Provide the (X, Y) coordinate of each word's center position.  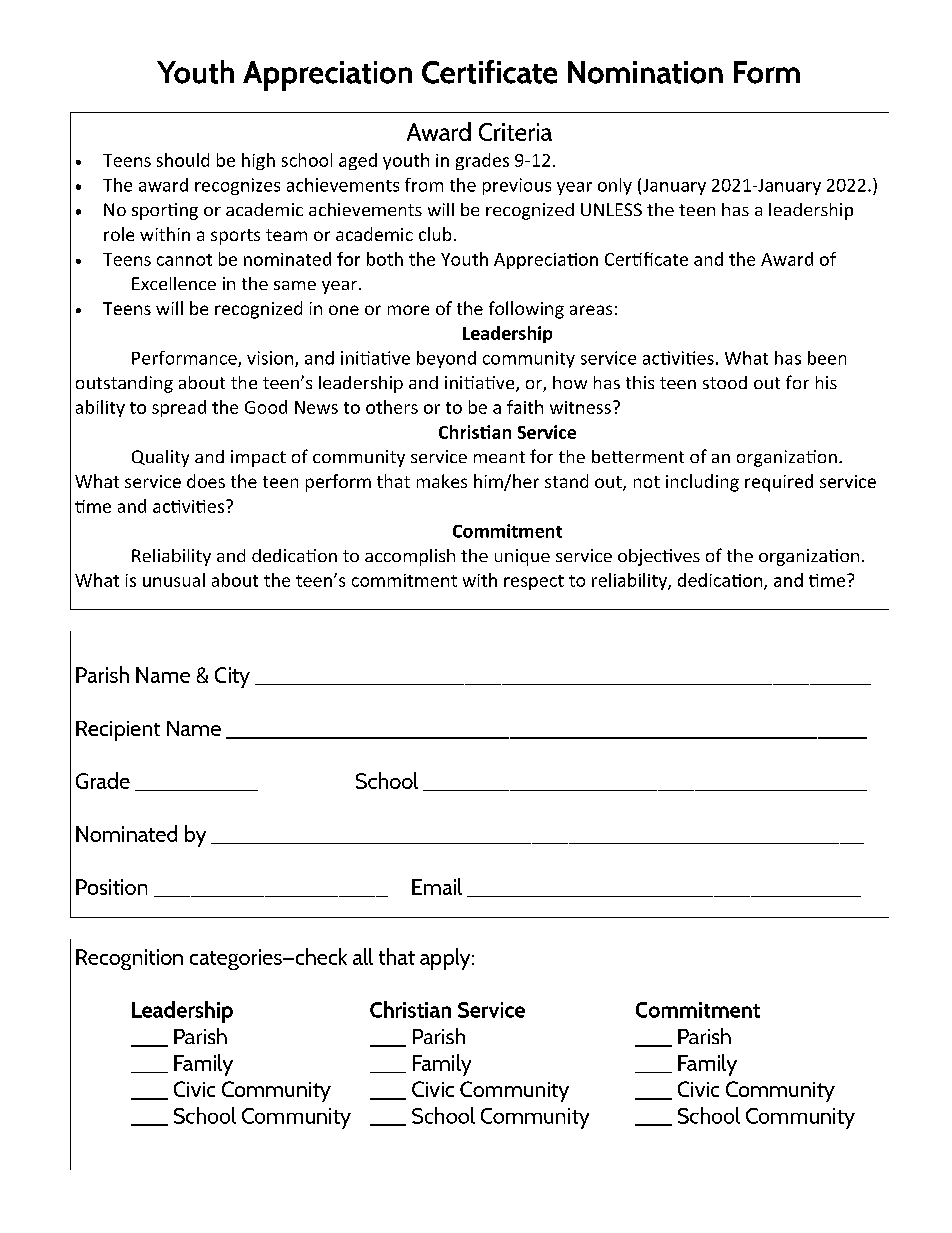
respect (534, 582)
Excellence (174, 283)
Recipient (118, 731)
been (827, 358)
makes (442, 481)
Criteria (515, 132)
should (183, 160)
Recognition (129, 959)
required (779, 483)
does (206, 481)
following (526, 310)
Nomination (645, 72)
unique (522, 557)
